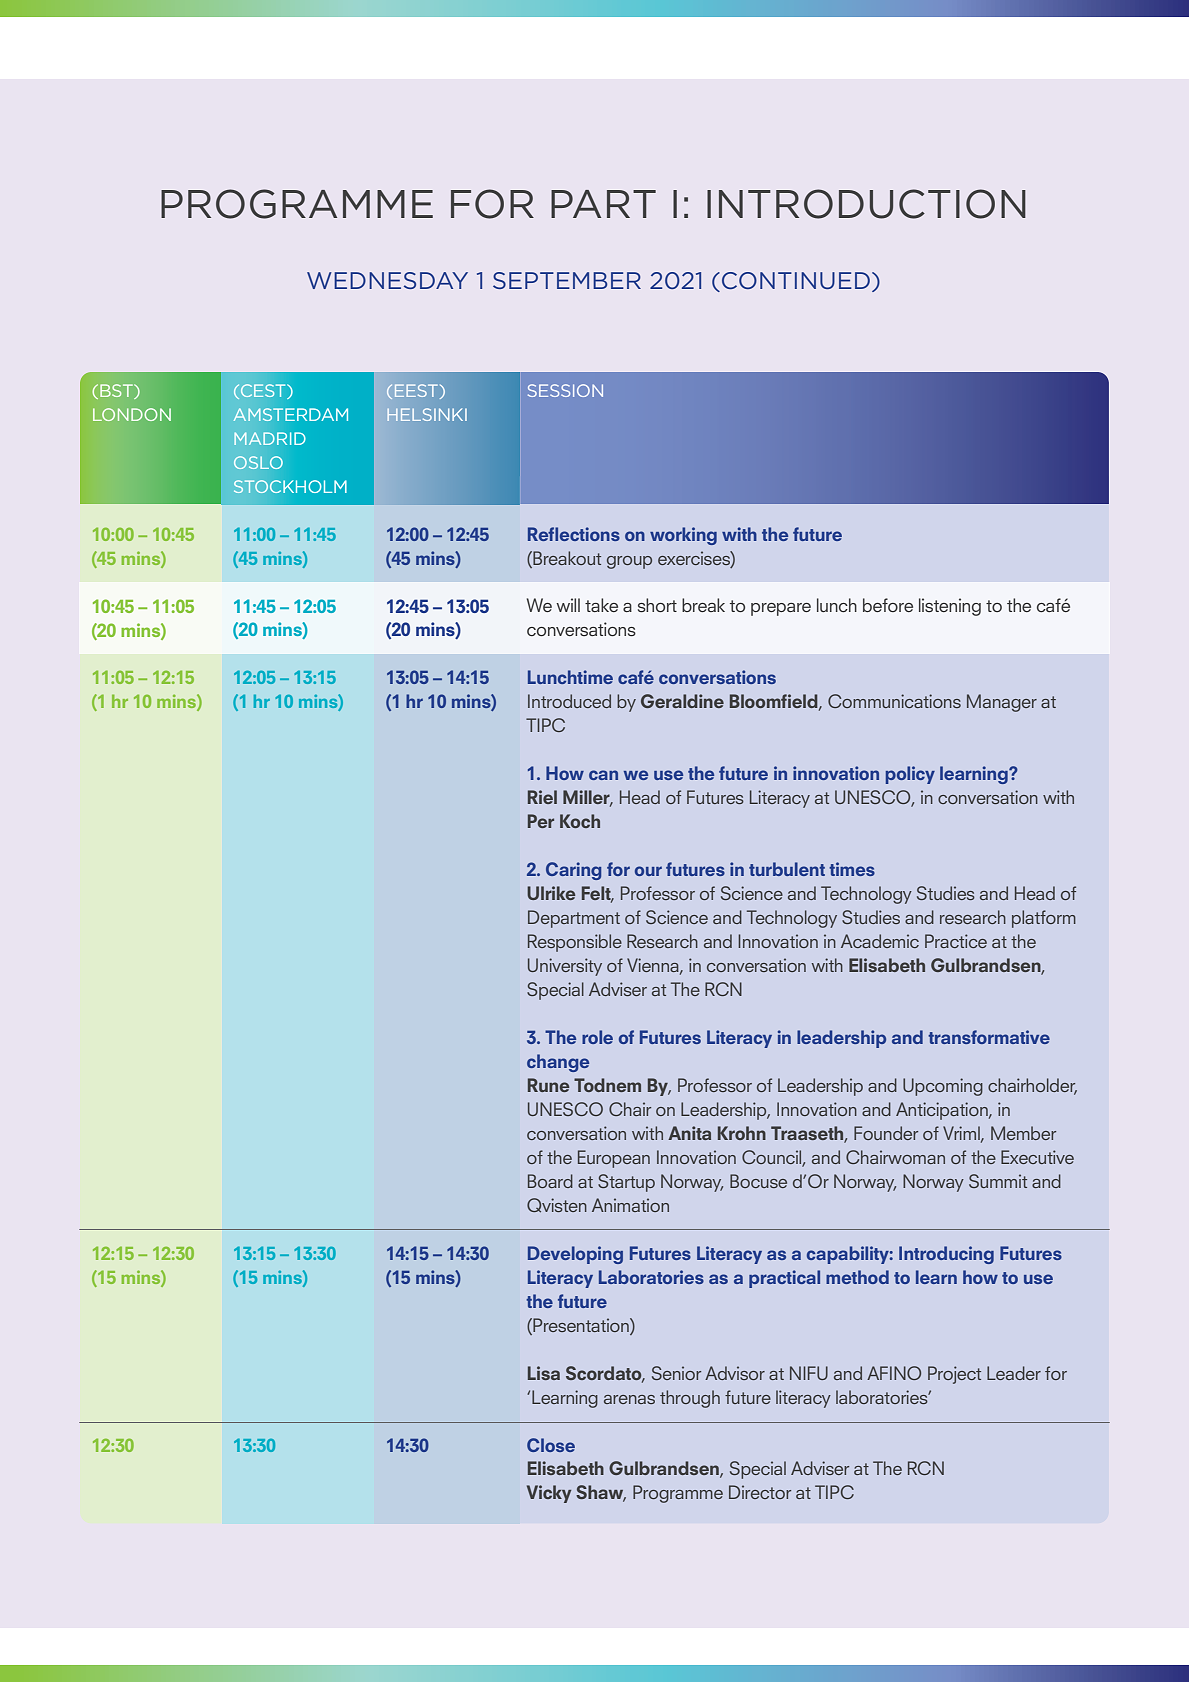  I want to click on Shaw, so click(601, 1493).
